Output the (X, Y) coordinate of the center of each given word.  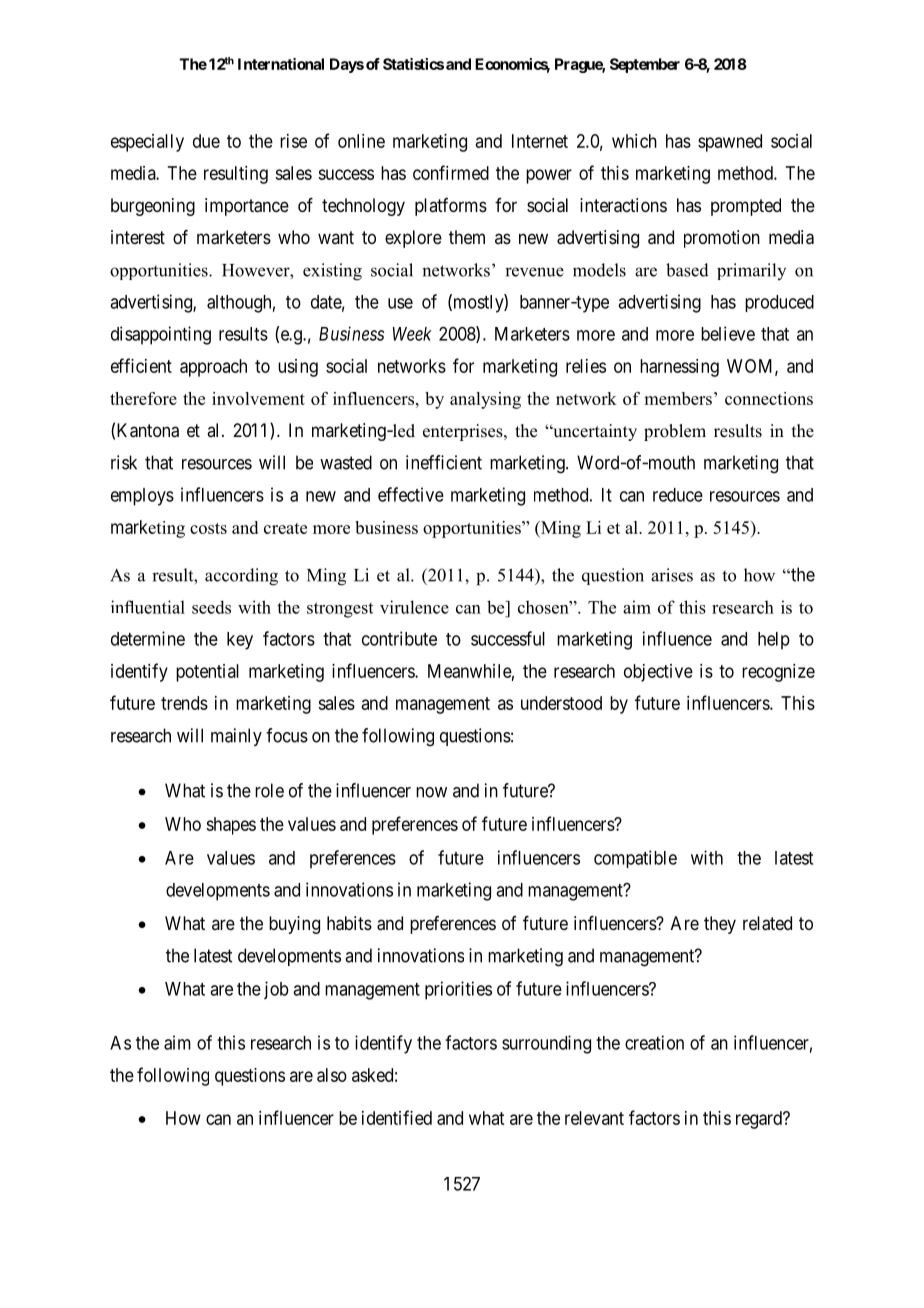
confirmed (451, 172)
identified (397, 1117)
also (332, 1075)
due (206, 141)
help (774, 641)
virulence (414, 607)
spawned (730, 143)
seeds (211, 607)
